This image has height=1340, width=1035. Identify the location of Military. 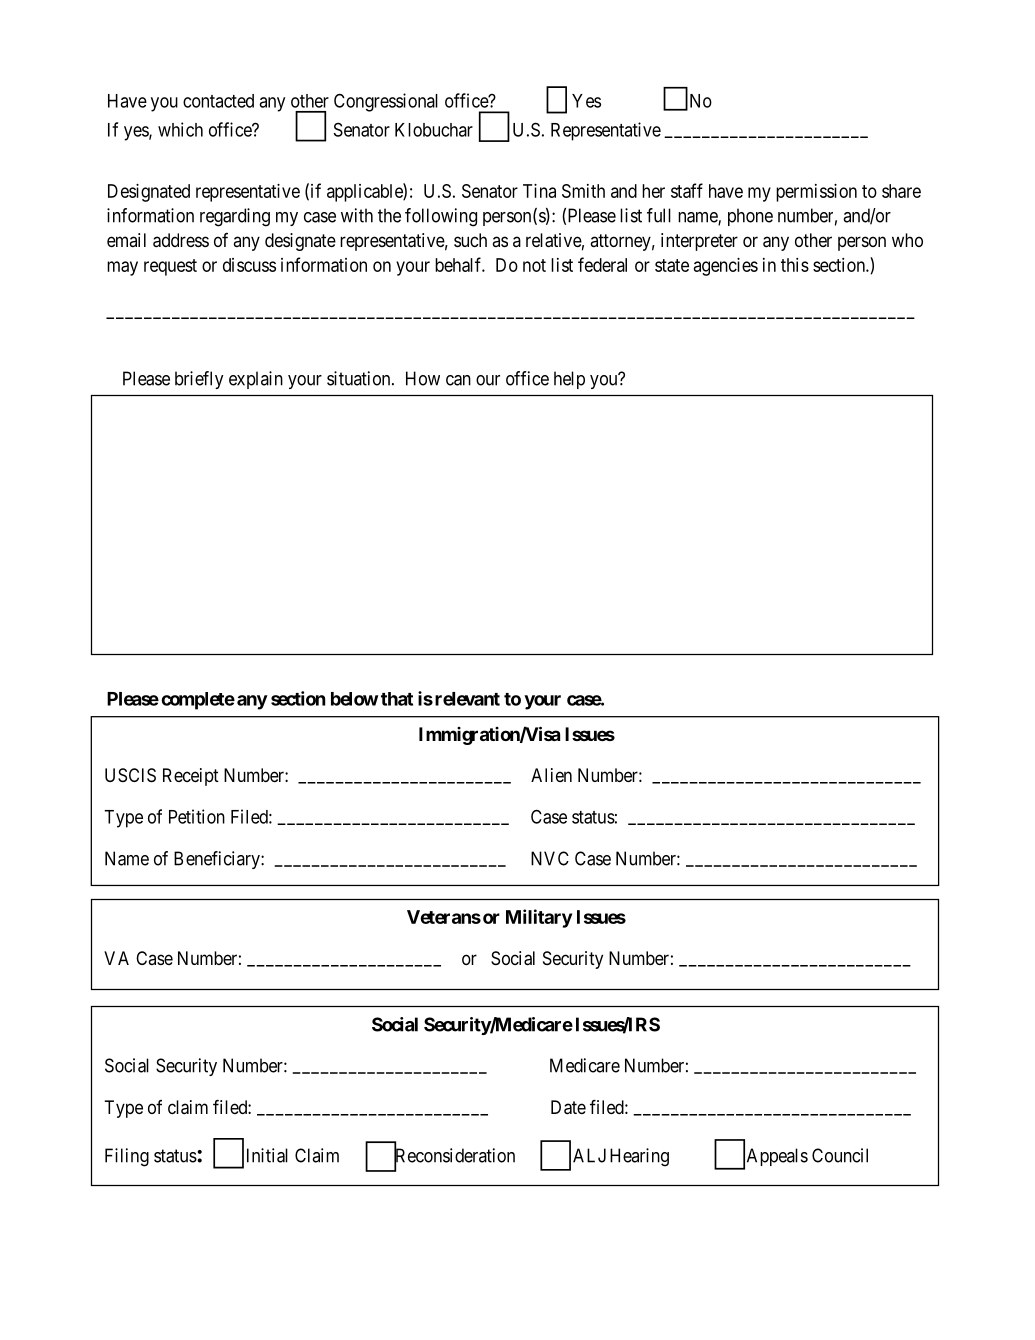
(539, 918).
